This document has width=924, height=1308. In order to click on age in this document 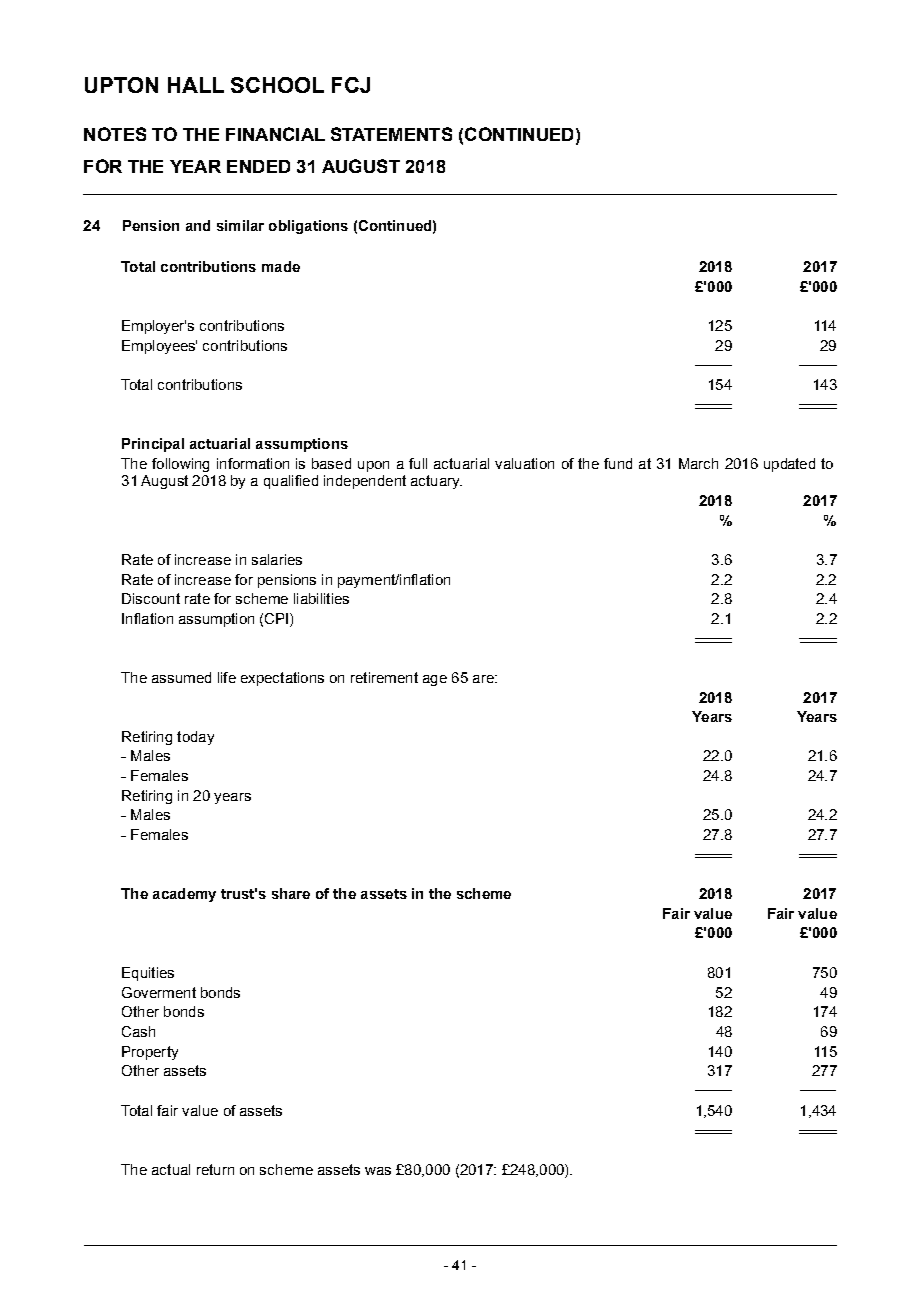, I will do `click(435, 680)`.
